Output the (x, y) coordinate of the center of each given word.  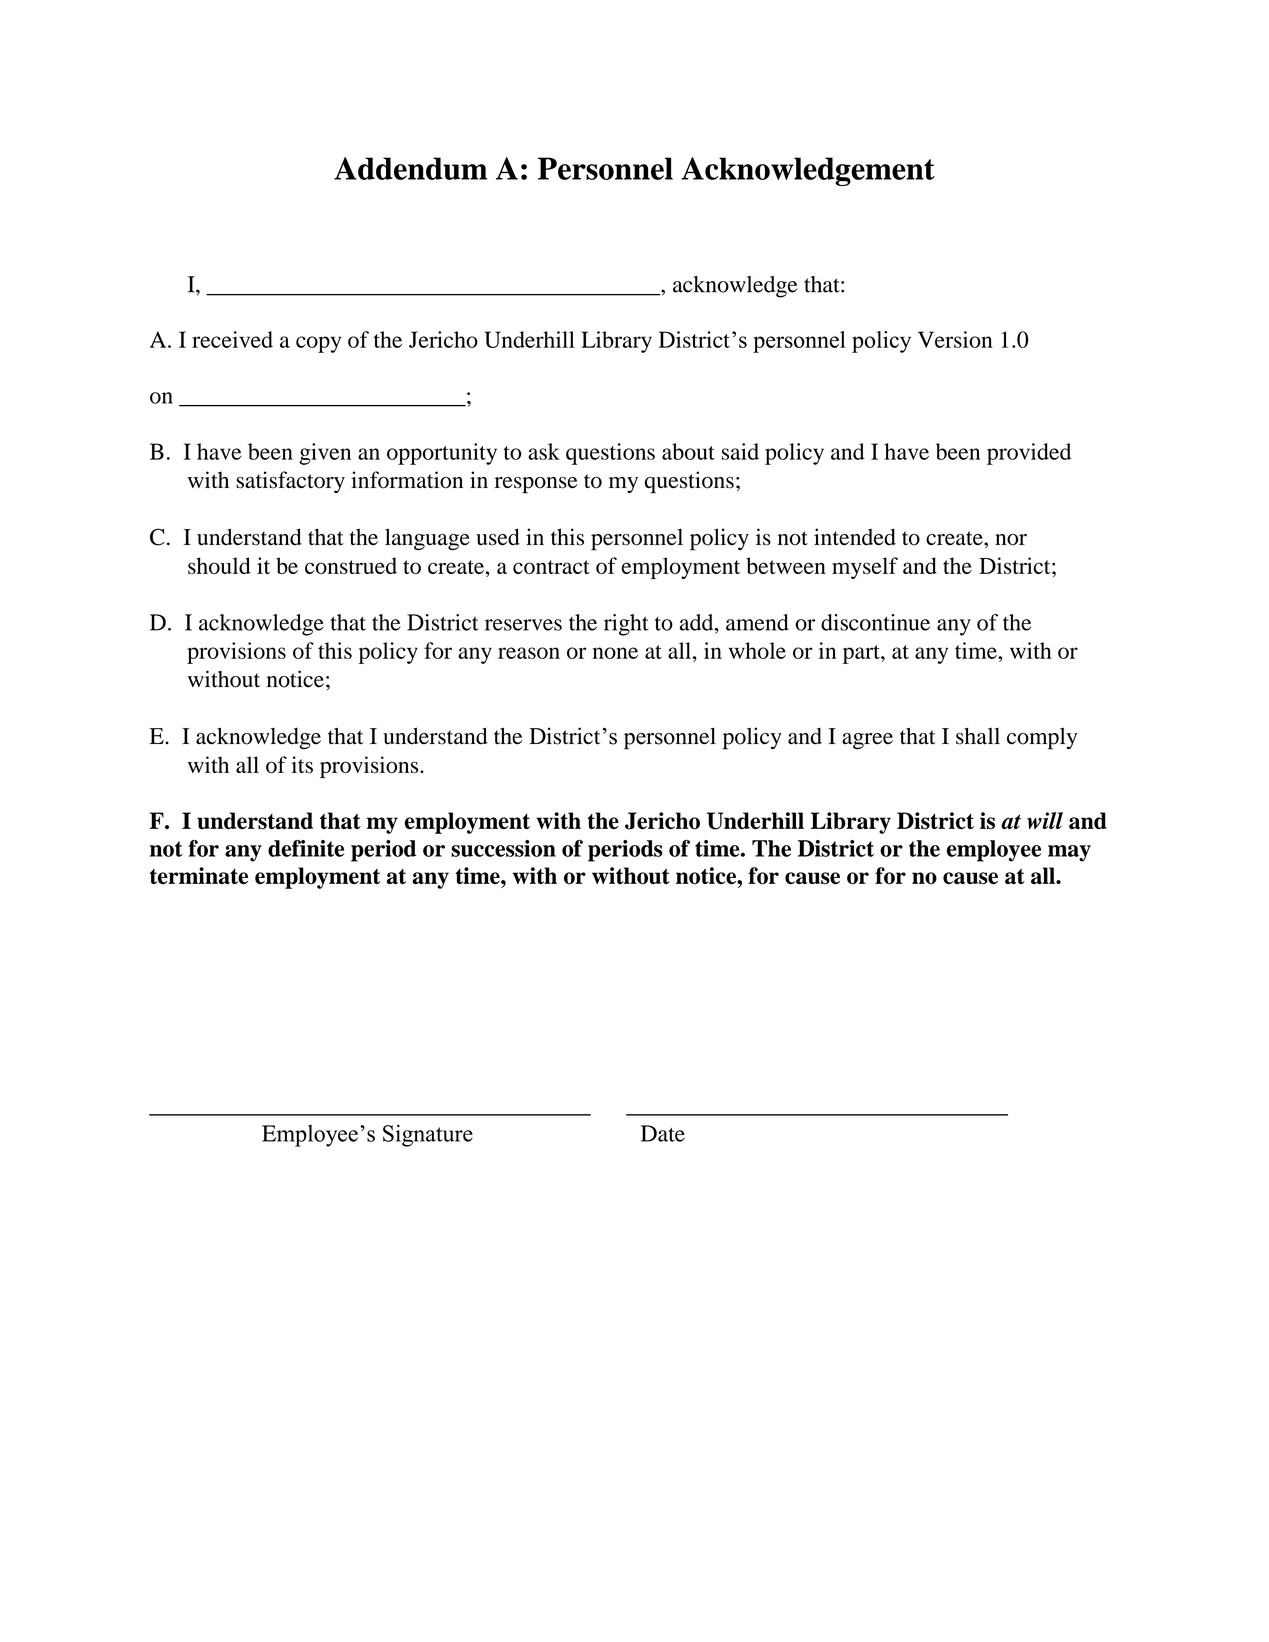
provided (1029, 454)
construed (351, 565)
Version (955, 339)
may (1069, 853)
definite (306, 848)
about (688, 451)
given (325, 454)
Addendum (410, 168)
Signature (428, 1135)
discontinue (875, 622)
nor (1011, 540)
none (615, 653)
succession (503, 848)
